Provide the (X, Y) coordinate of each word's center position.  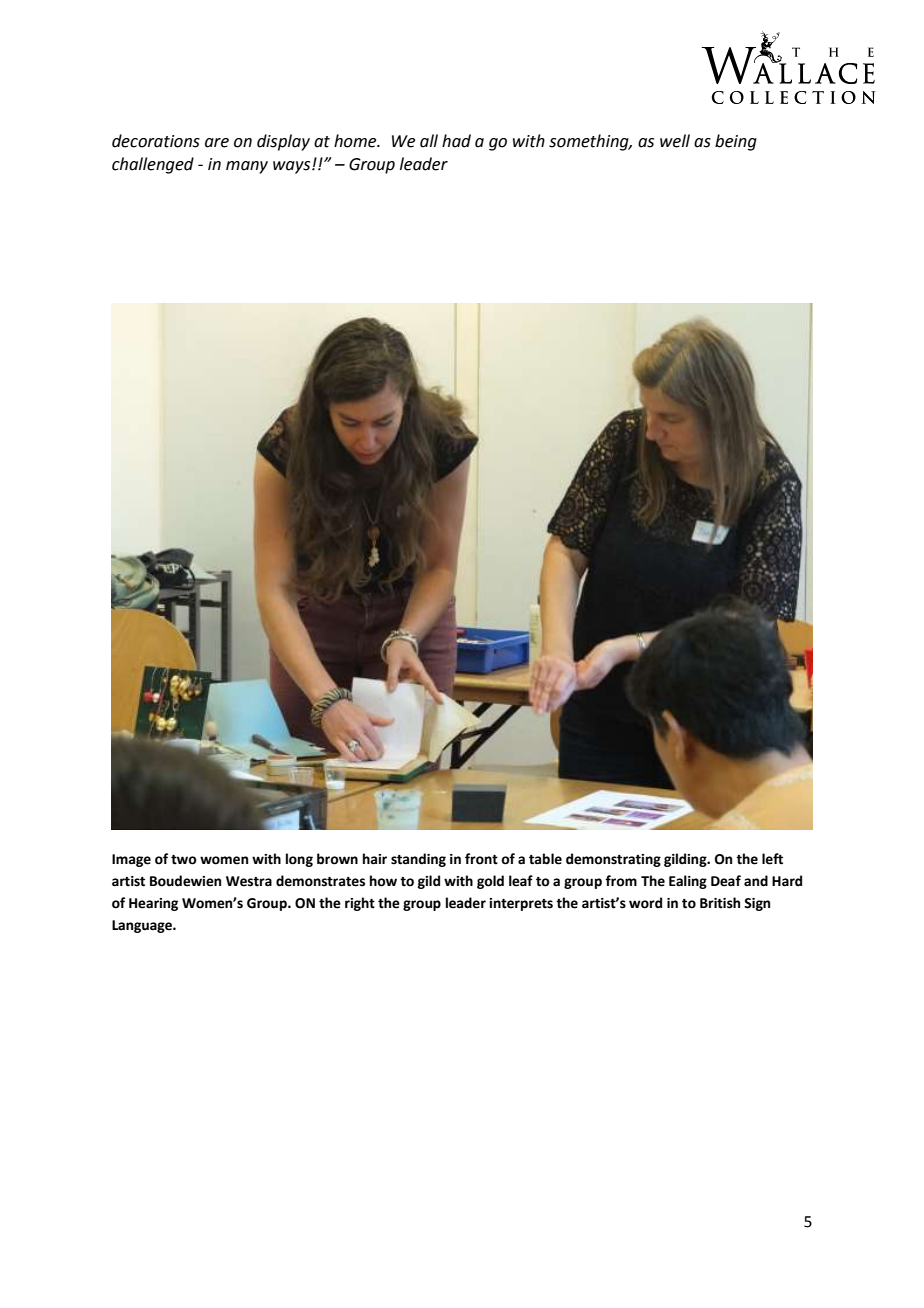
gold (490, 882)
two (184, 860)
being (736, 142)
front (481, 859)
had (456, 141)
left (772, 859)
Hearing (153, 904)
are (217, 143)
